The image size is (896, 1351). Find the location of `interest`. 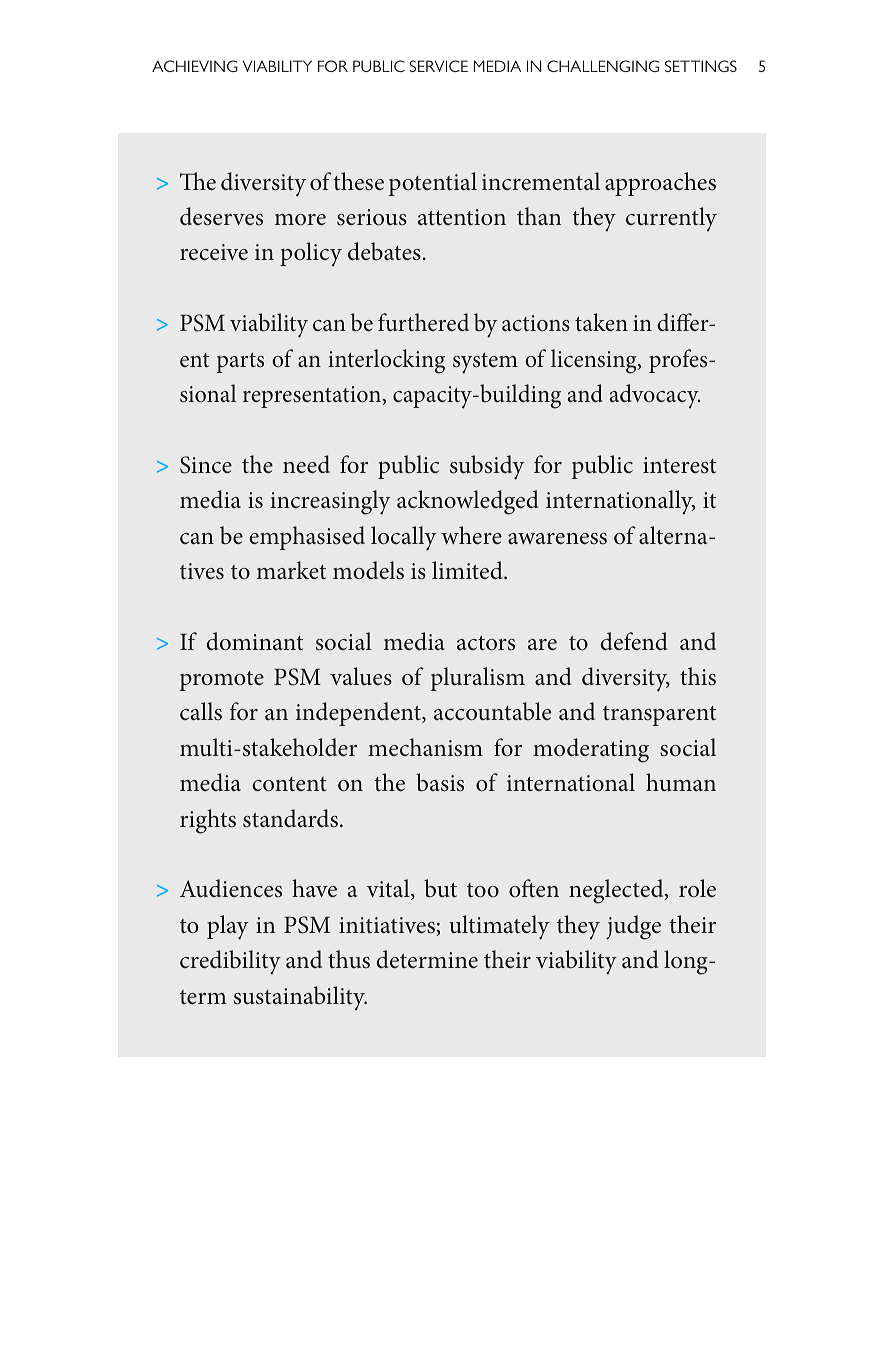

interest is located at coordinates (679, 465).
